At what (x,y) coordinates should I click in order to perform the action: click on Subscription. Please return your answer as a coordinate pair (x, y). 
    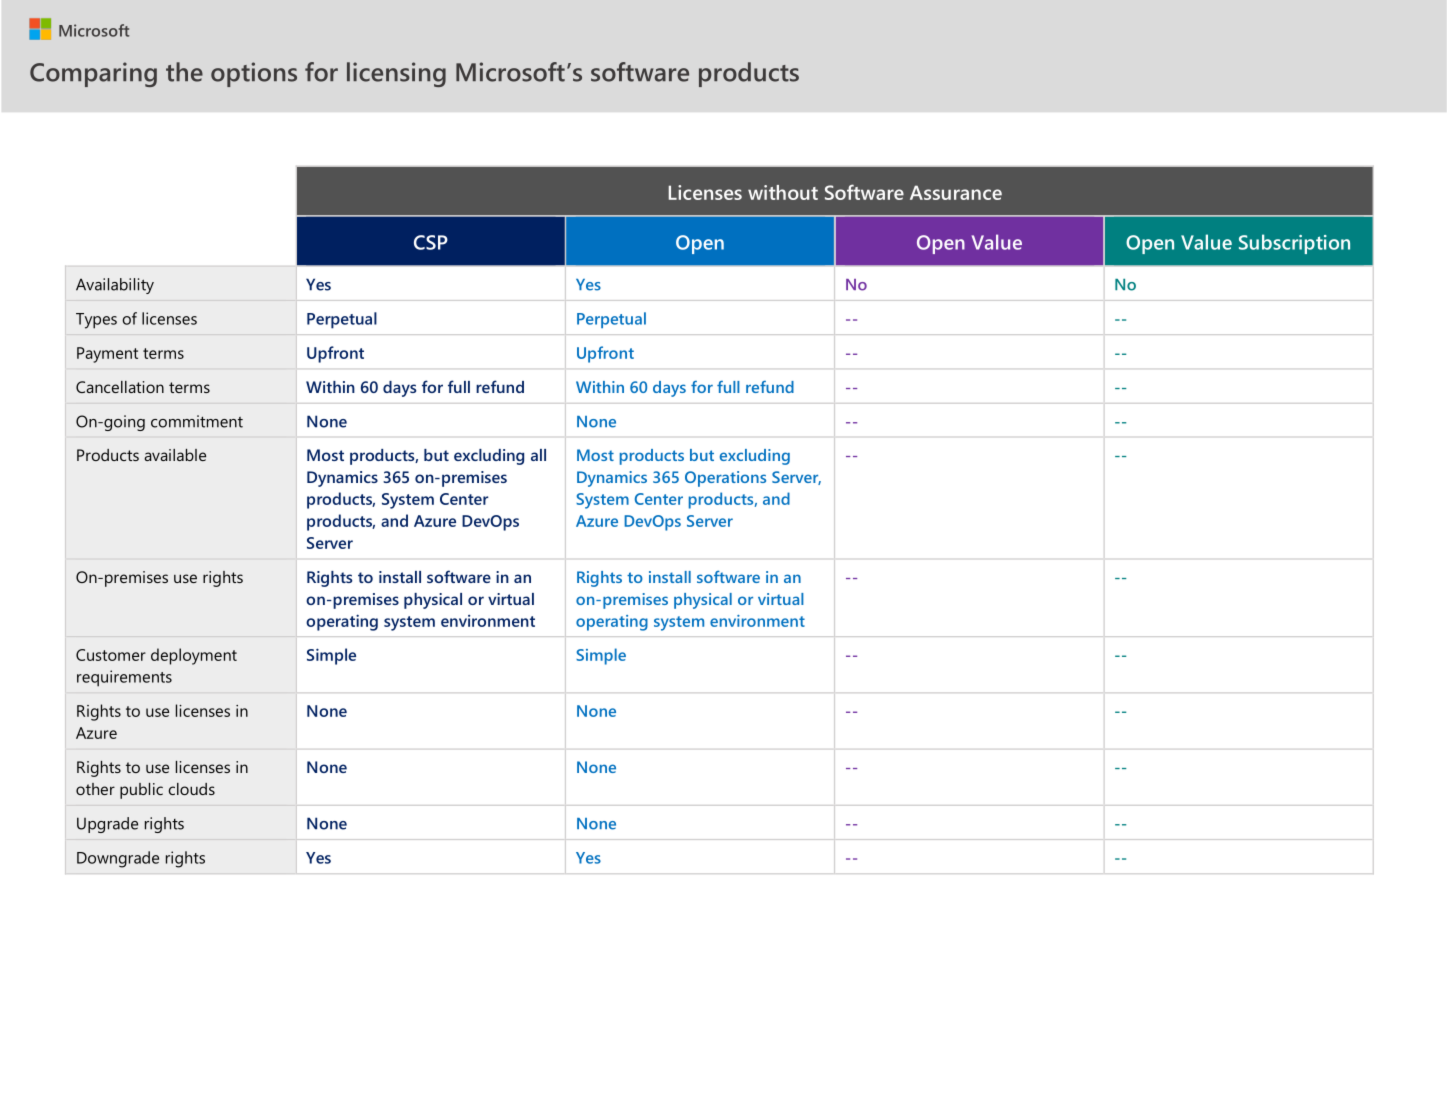
    Looking at the image, I should click on (1294, 244).
